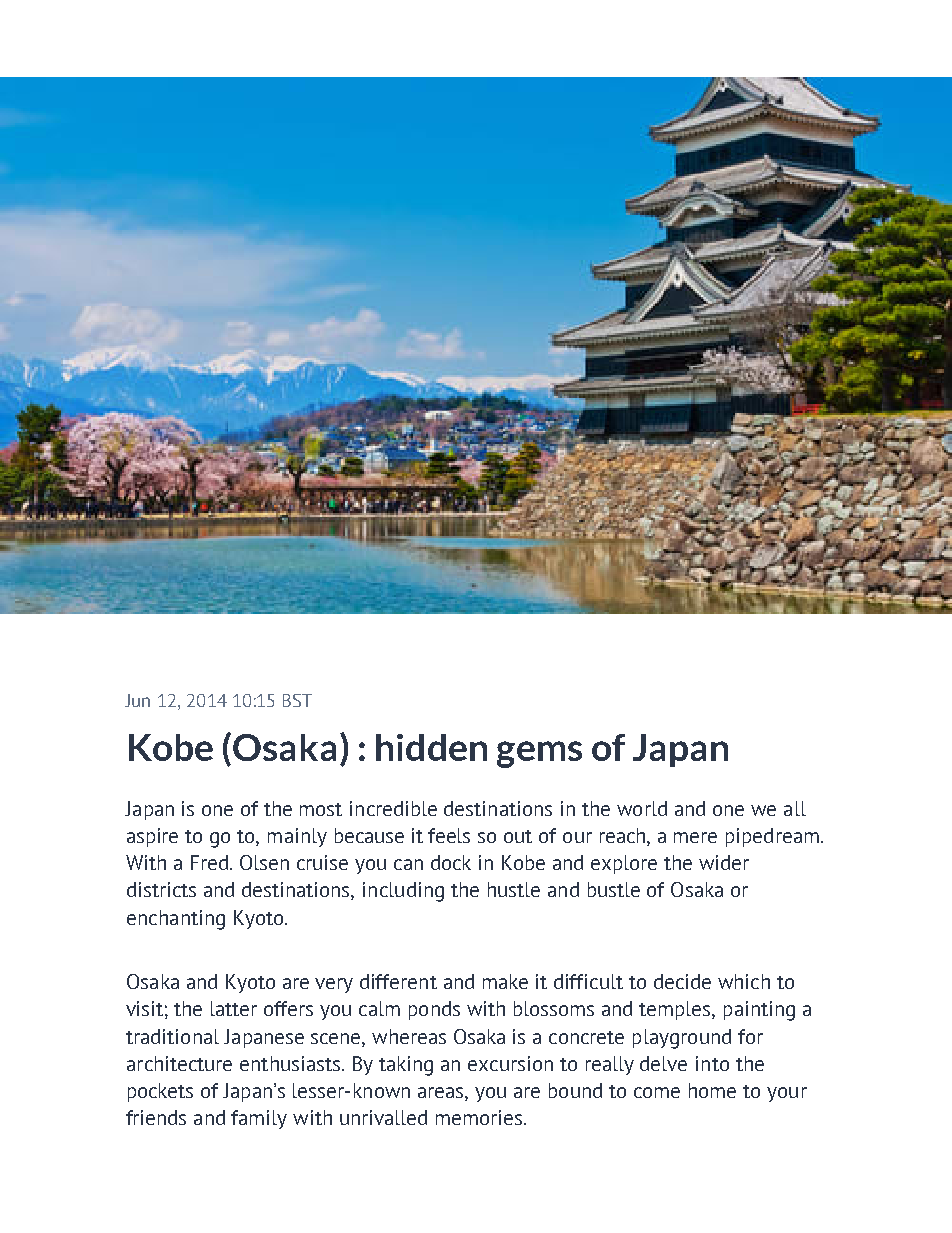  I want to click on family, so click(259, 1119).
